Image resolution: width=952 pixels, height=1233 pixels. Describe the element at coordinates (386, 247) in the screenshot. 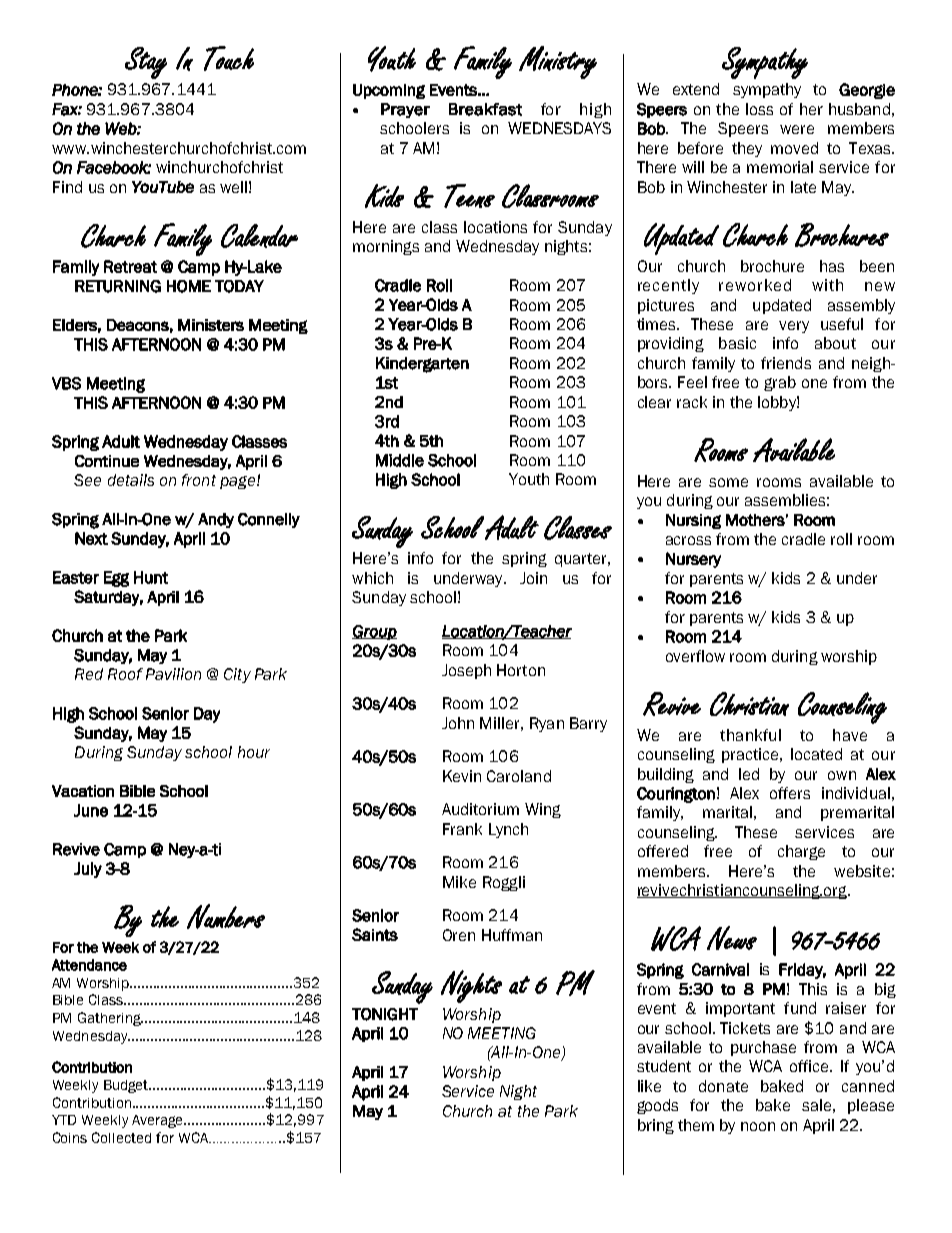

I see `mornings` at that location.
